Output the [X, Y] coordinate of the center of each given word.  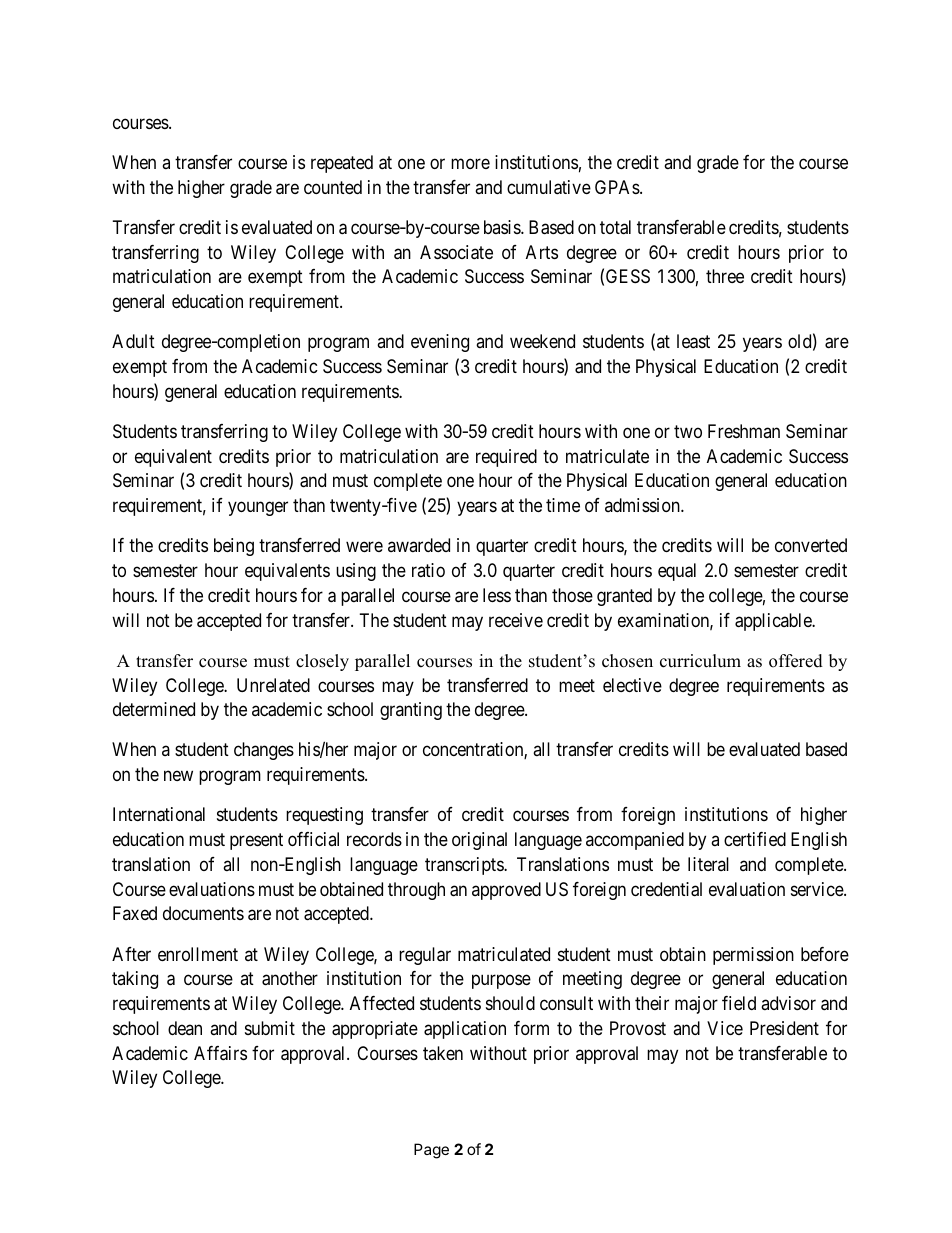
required [506, 458]
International [159, 814]
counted [333, 187]
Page [431, 1151]
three [725, 276]
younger [258, 509]
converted [811, 545]
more [470, 163]
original [479, 841]
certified [755, 839]
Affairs [220, 1053]
